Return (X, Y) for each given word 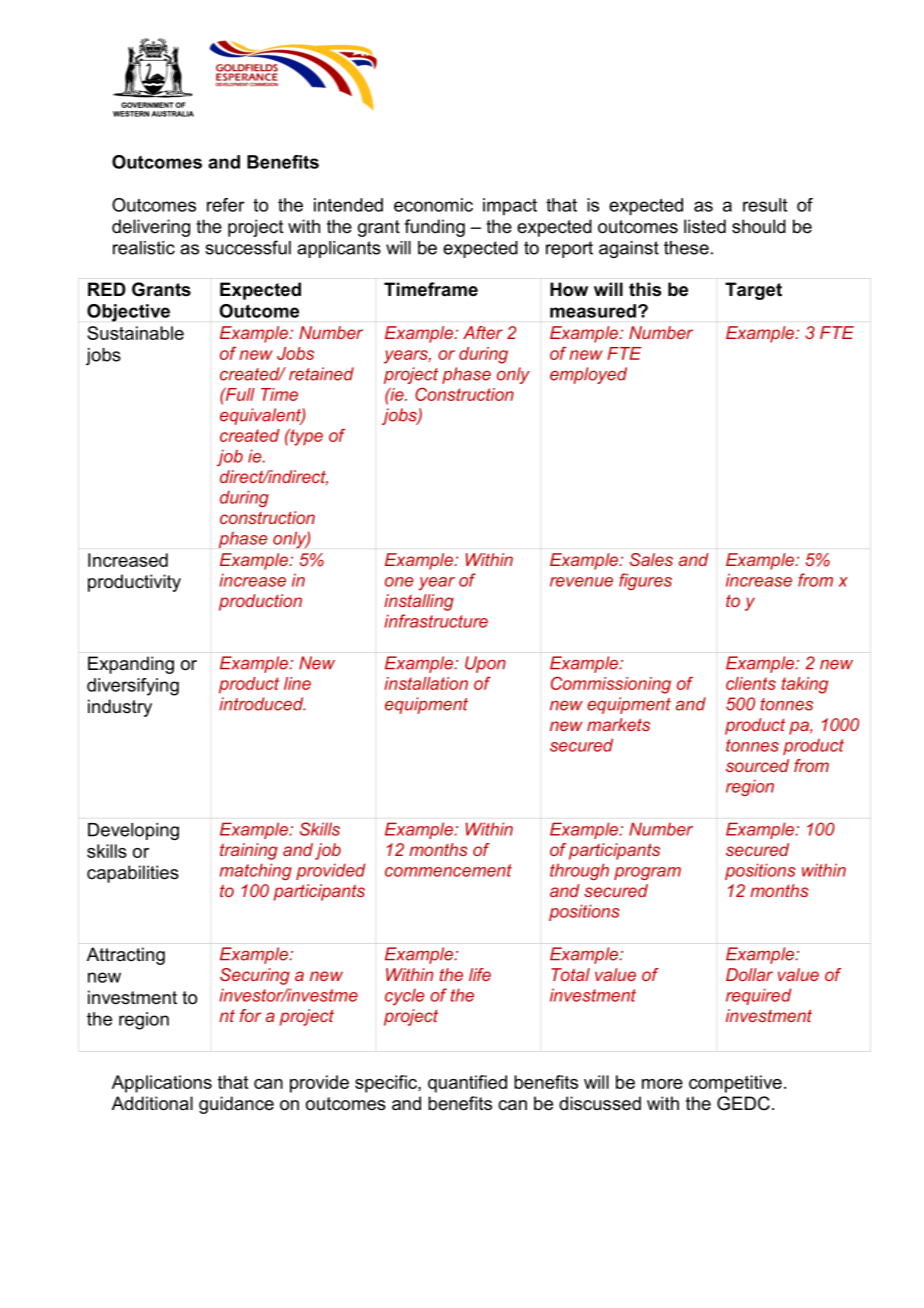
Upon (485, 664)
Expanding (131, 665)
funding (434, 228)
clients (751, 683)
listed (705, 226)
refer (226, 205)
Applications (162, 1084)
